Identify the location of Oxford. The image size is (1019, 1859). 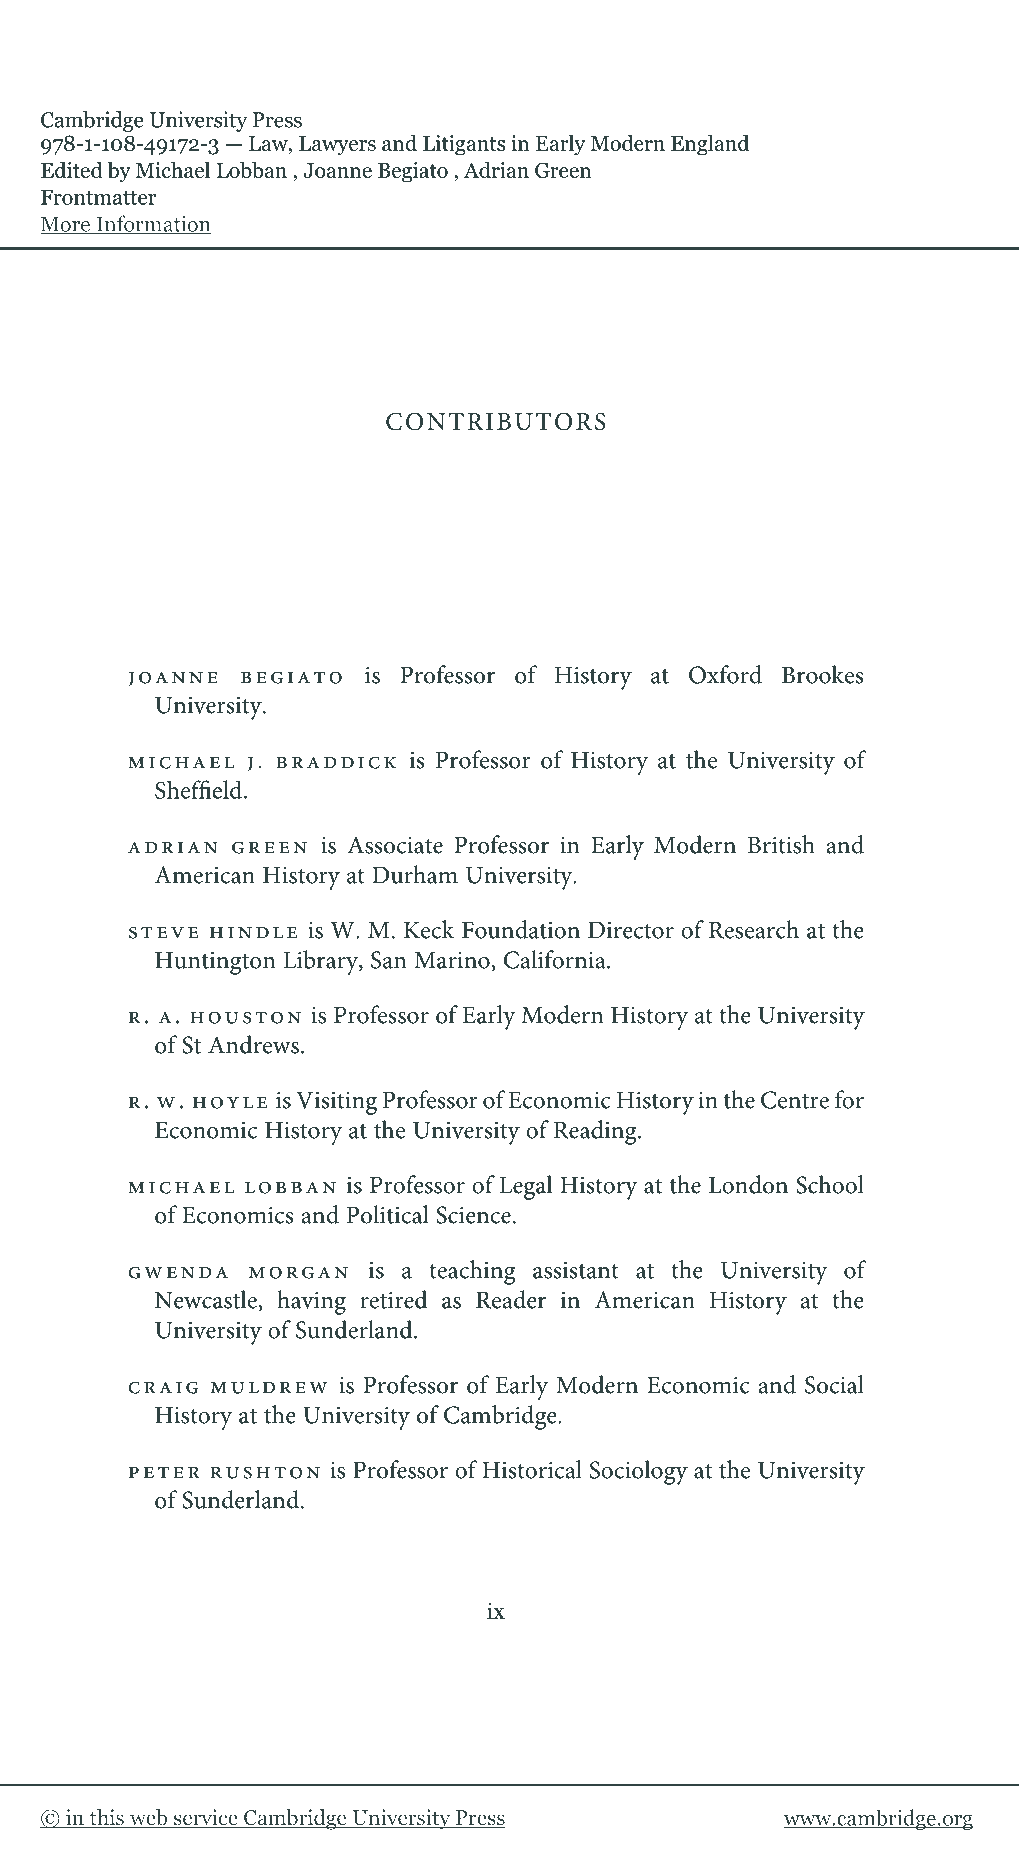
(725, 674).
